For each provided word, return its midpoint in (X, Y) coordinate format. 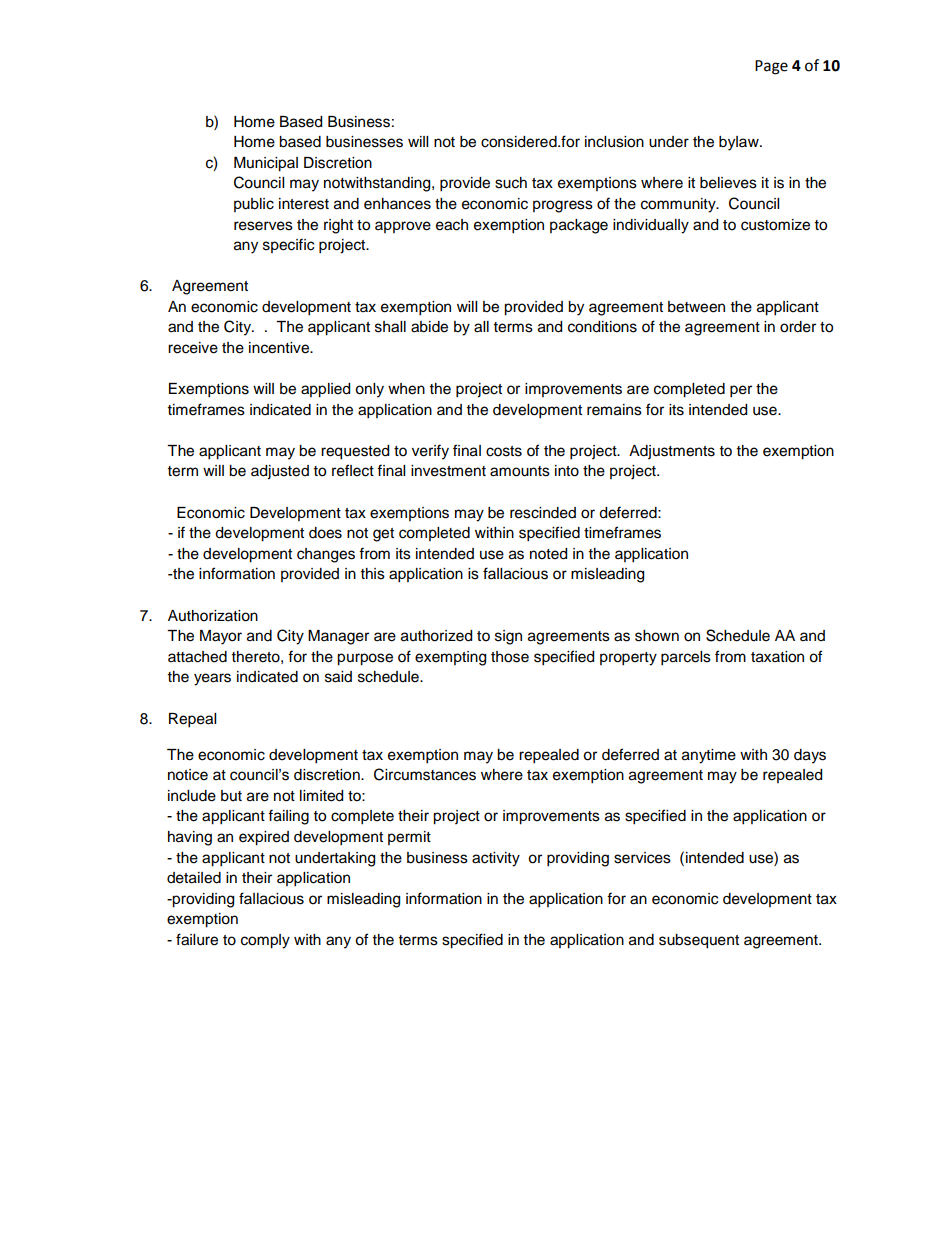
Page (771, 67)
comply (265, 941)
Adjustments (672, 452)
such (511, 183)
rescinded (543, 513)
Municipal (266, 164)
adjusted (280, 472)
